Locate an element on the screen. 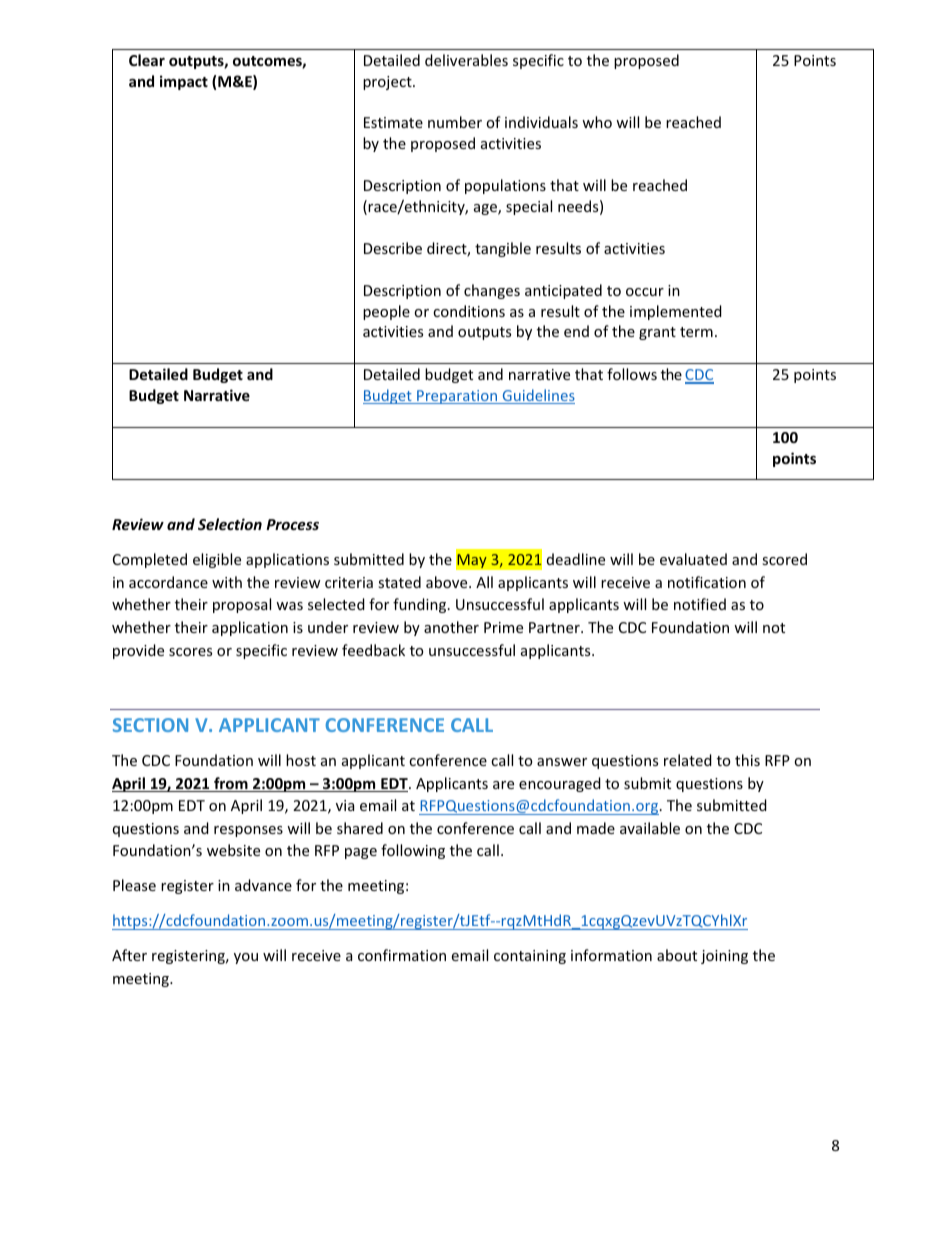 This screenshot has height=1233, width=952. evaluated is located at coordinates (693, 559).
